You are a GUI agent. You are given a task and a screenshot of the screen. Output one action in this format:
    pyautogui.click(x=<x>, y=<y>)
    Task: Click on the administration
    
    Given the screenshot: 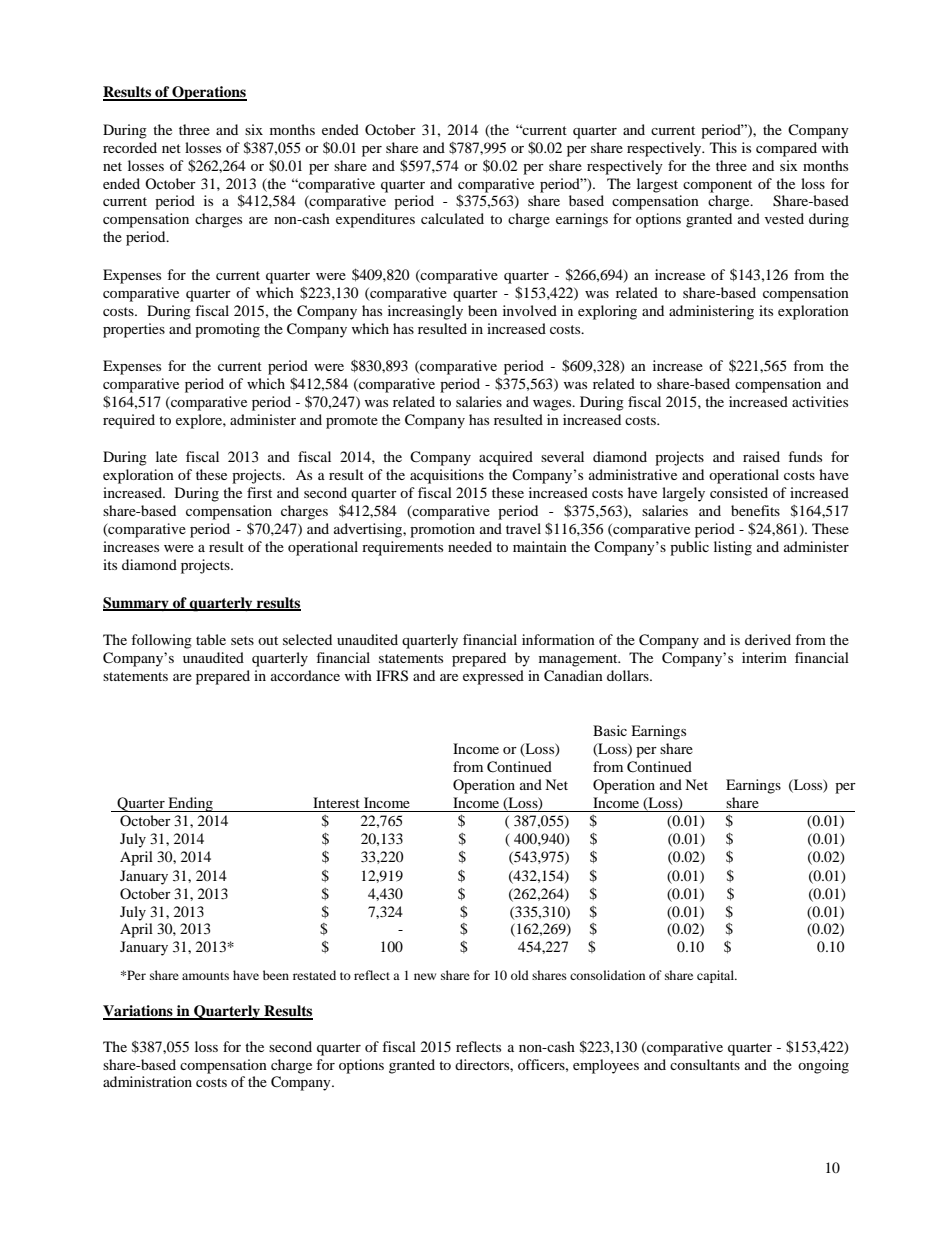 What is the action you would take?
    pyautogui.click(x=147, y=1081)
